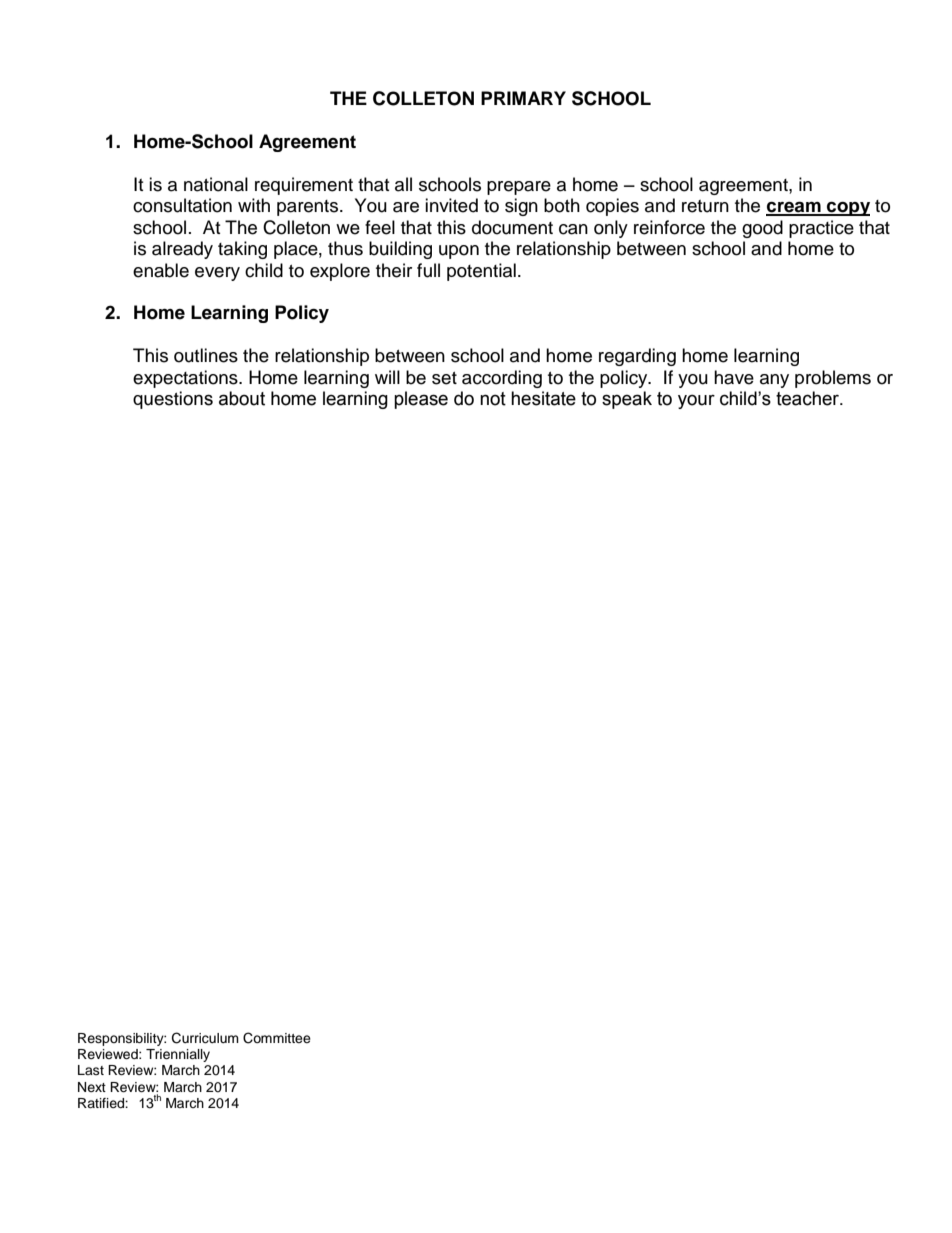  Describe the element at coordinates (205, 1038) in the screenshot. I see `Curriculum` at that location.
